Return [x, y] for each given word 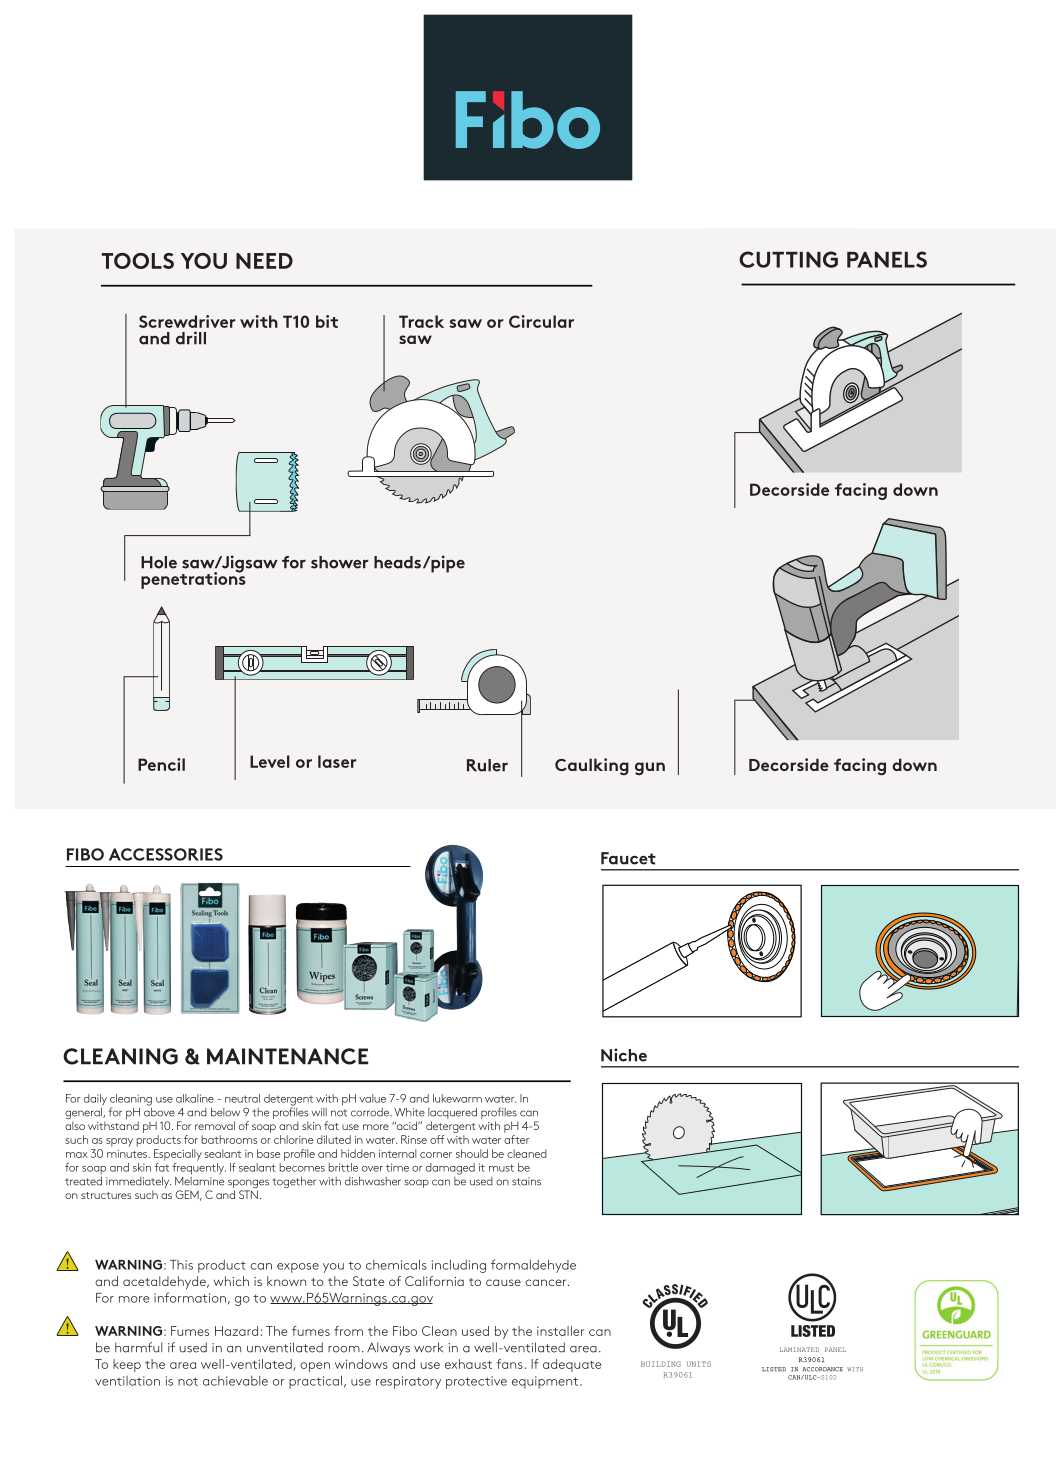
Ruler [487, 765]
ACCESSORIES [166, 854]
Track [421, 321]
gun [650, 768]
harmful [138, 1347]
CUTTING [788, 259]
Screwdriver [187, 321]
